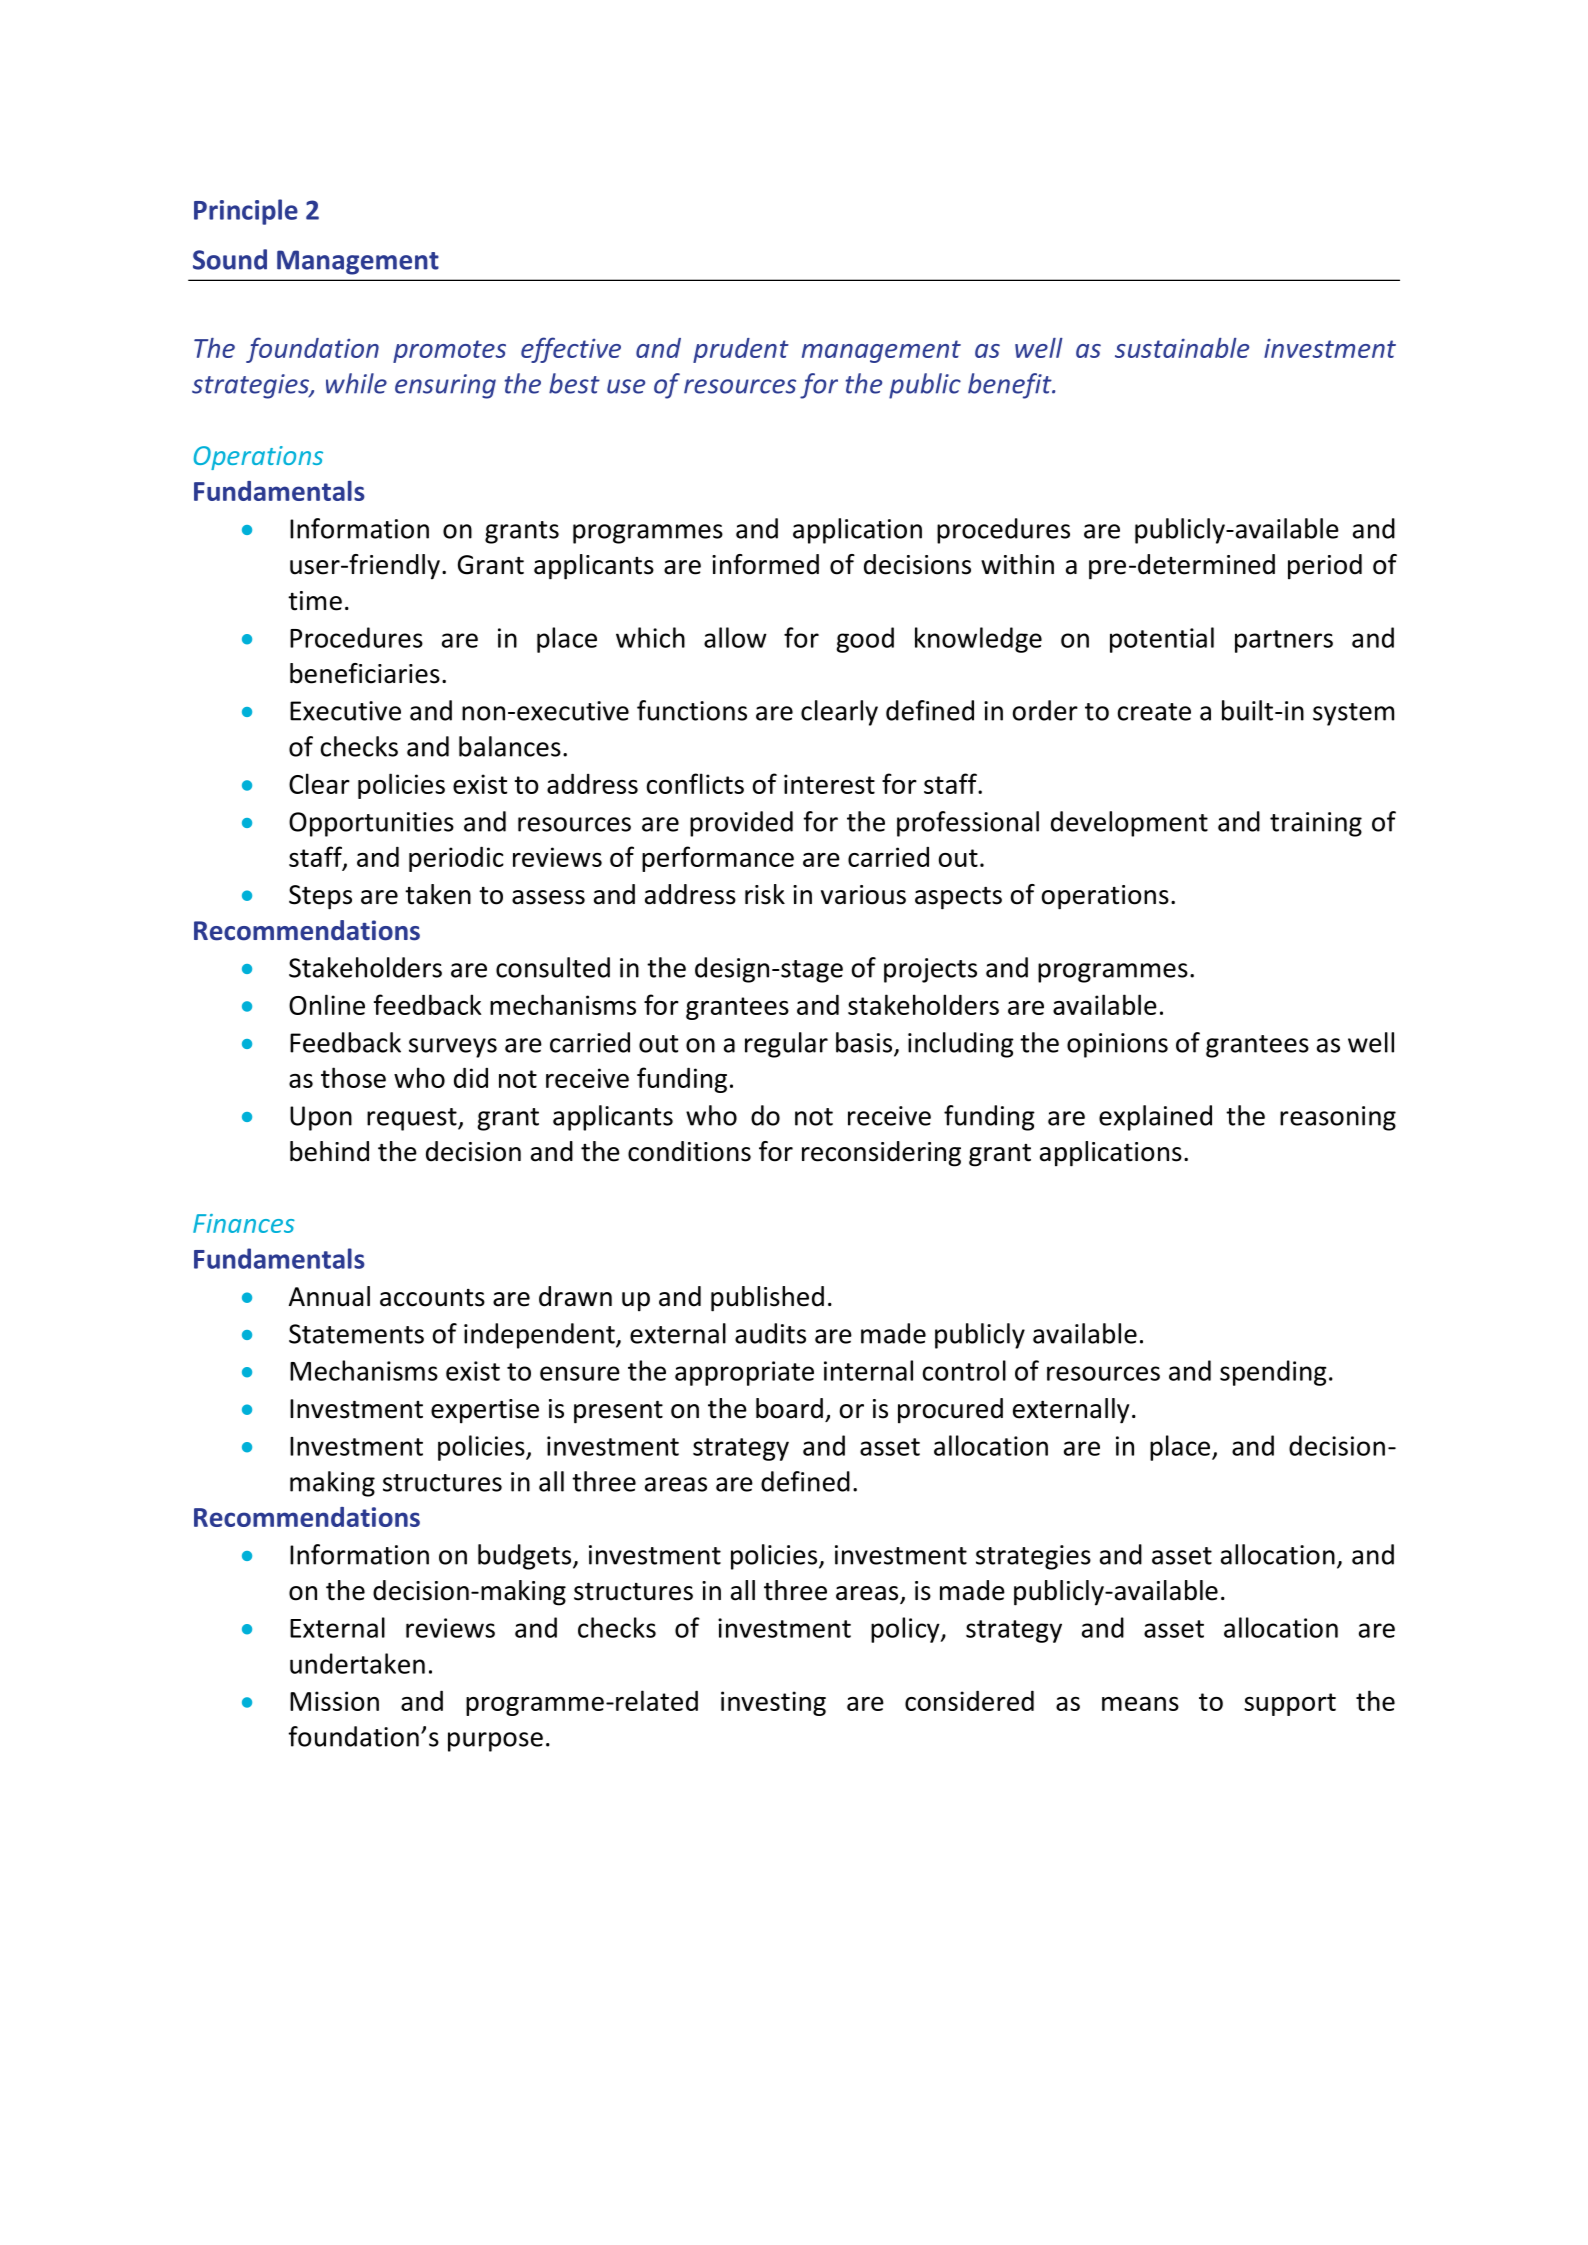  What do you see at coordinates (365, 673) in the image?
I see `beneficiaries` at bounding box center [365, 673].
